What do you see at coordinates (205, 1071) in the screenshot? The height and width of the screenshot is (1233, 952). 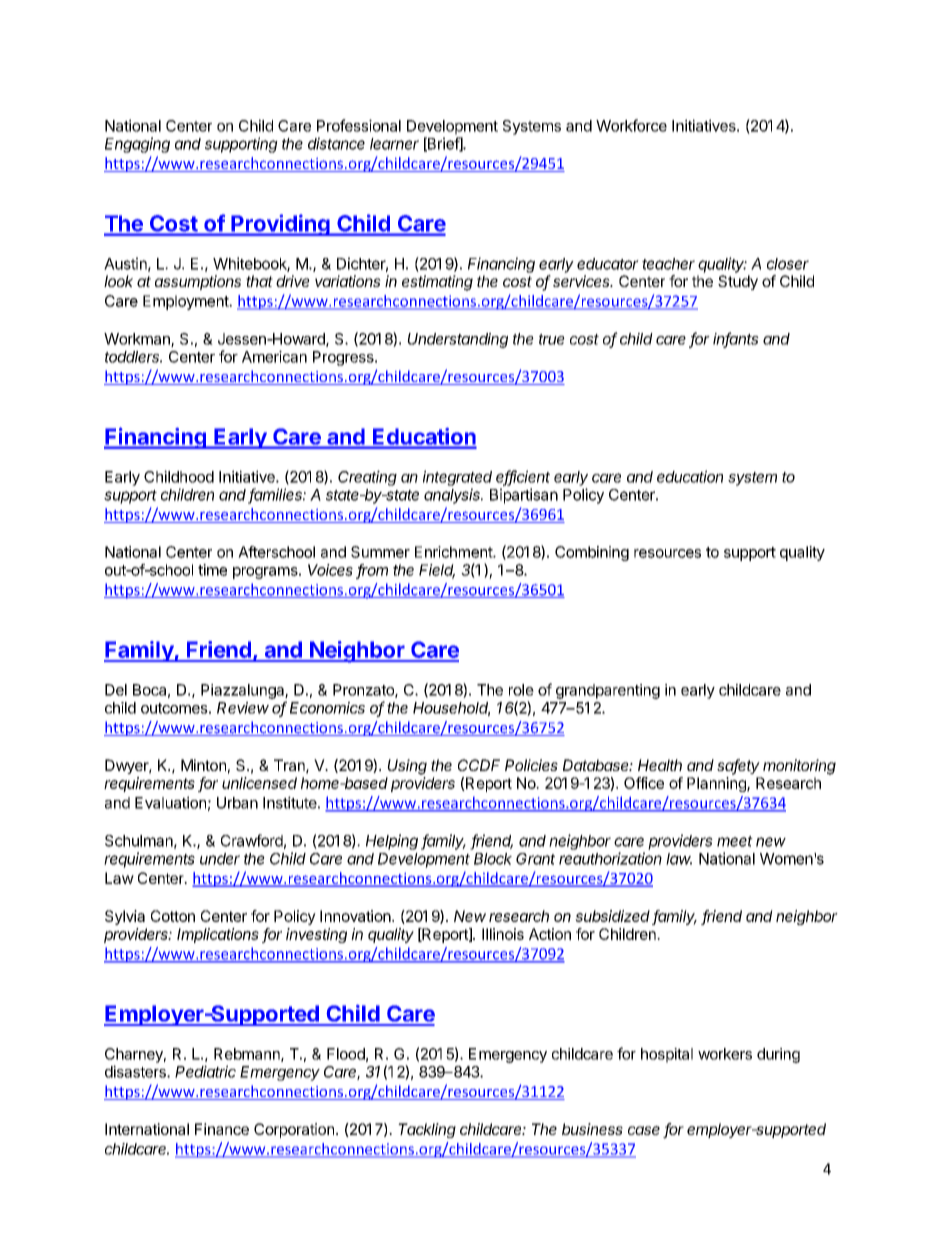 I see `Pediatric` at bounding box center [205, 1071].
